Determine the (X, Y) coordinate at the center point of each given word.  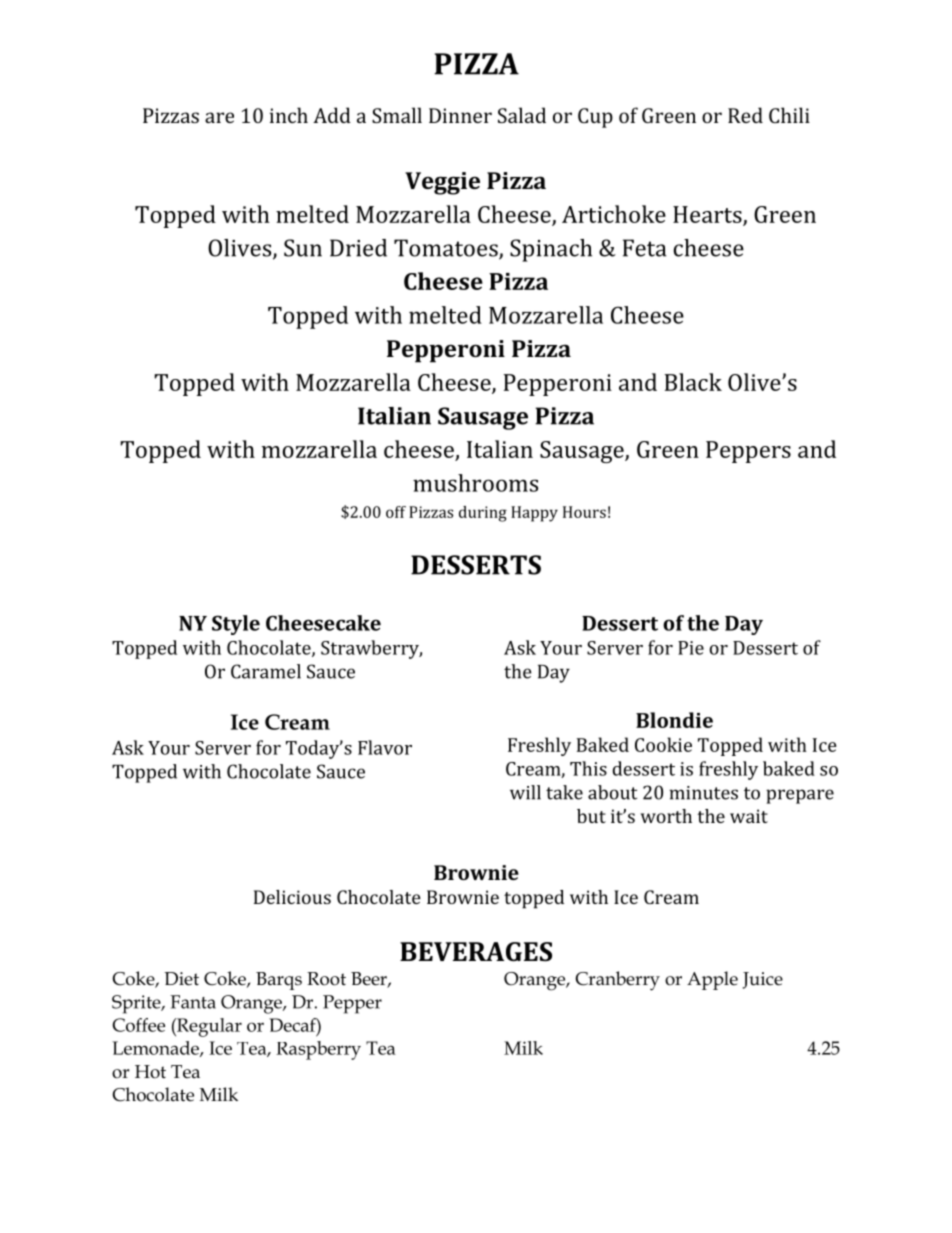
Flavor (385, 747)
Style (236, 625)
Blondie (674, 720)
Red (745, 115)
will (525, 792)
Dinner (460, 115)
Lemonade (156, 1049)
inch (289, 115)
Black (693, 382)
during (483, 514)
